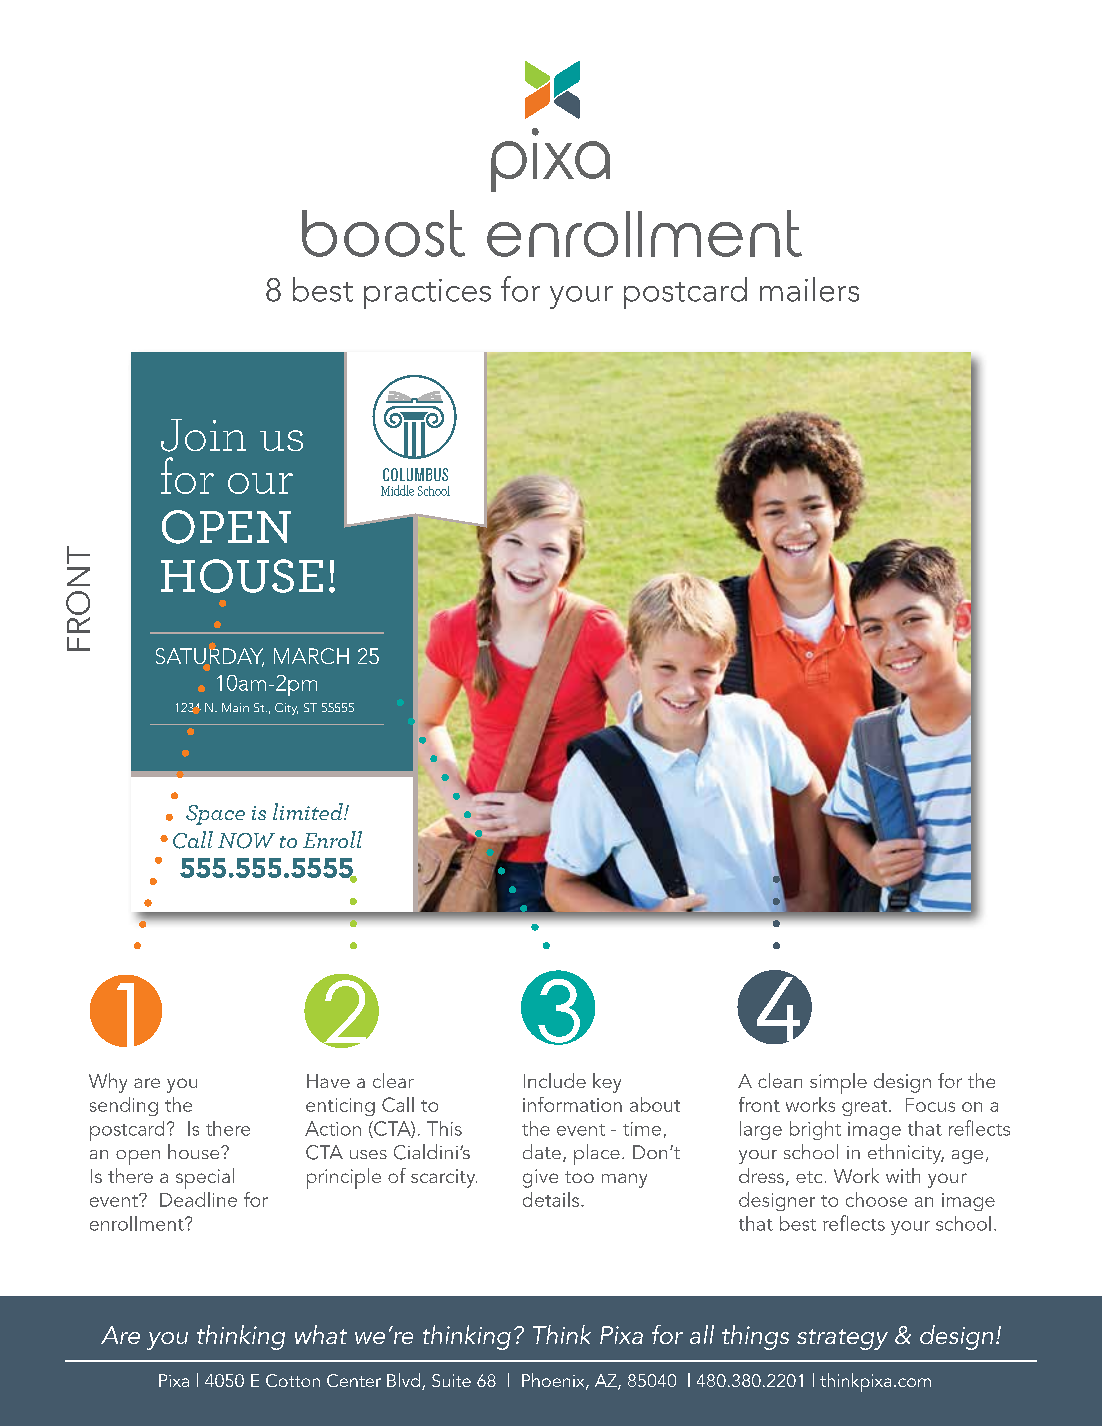 The width and height of the screenshot is (1102, 1426). What do you see at coordinates (203, 435) in the screenshot?
I see `Join` at bounding box center [203, 435].
